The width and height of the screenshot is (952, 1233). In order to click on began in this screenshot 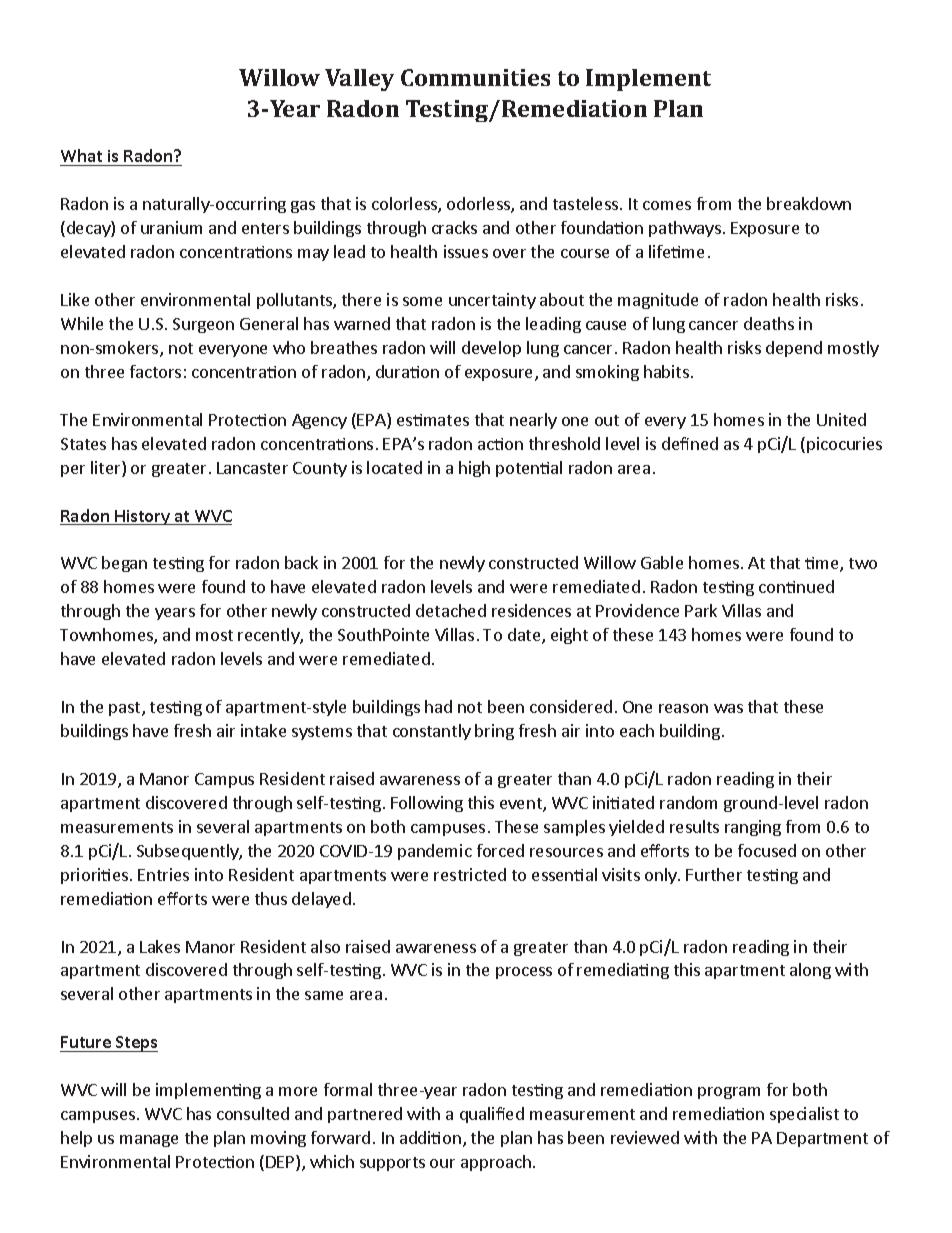, I will do `click(124, 564)`.
